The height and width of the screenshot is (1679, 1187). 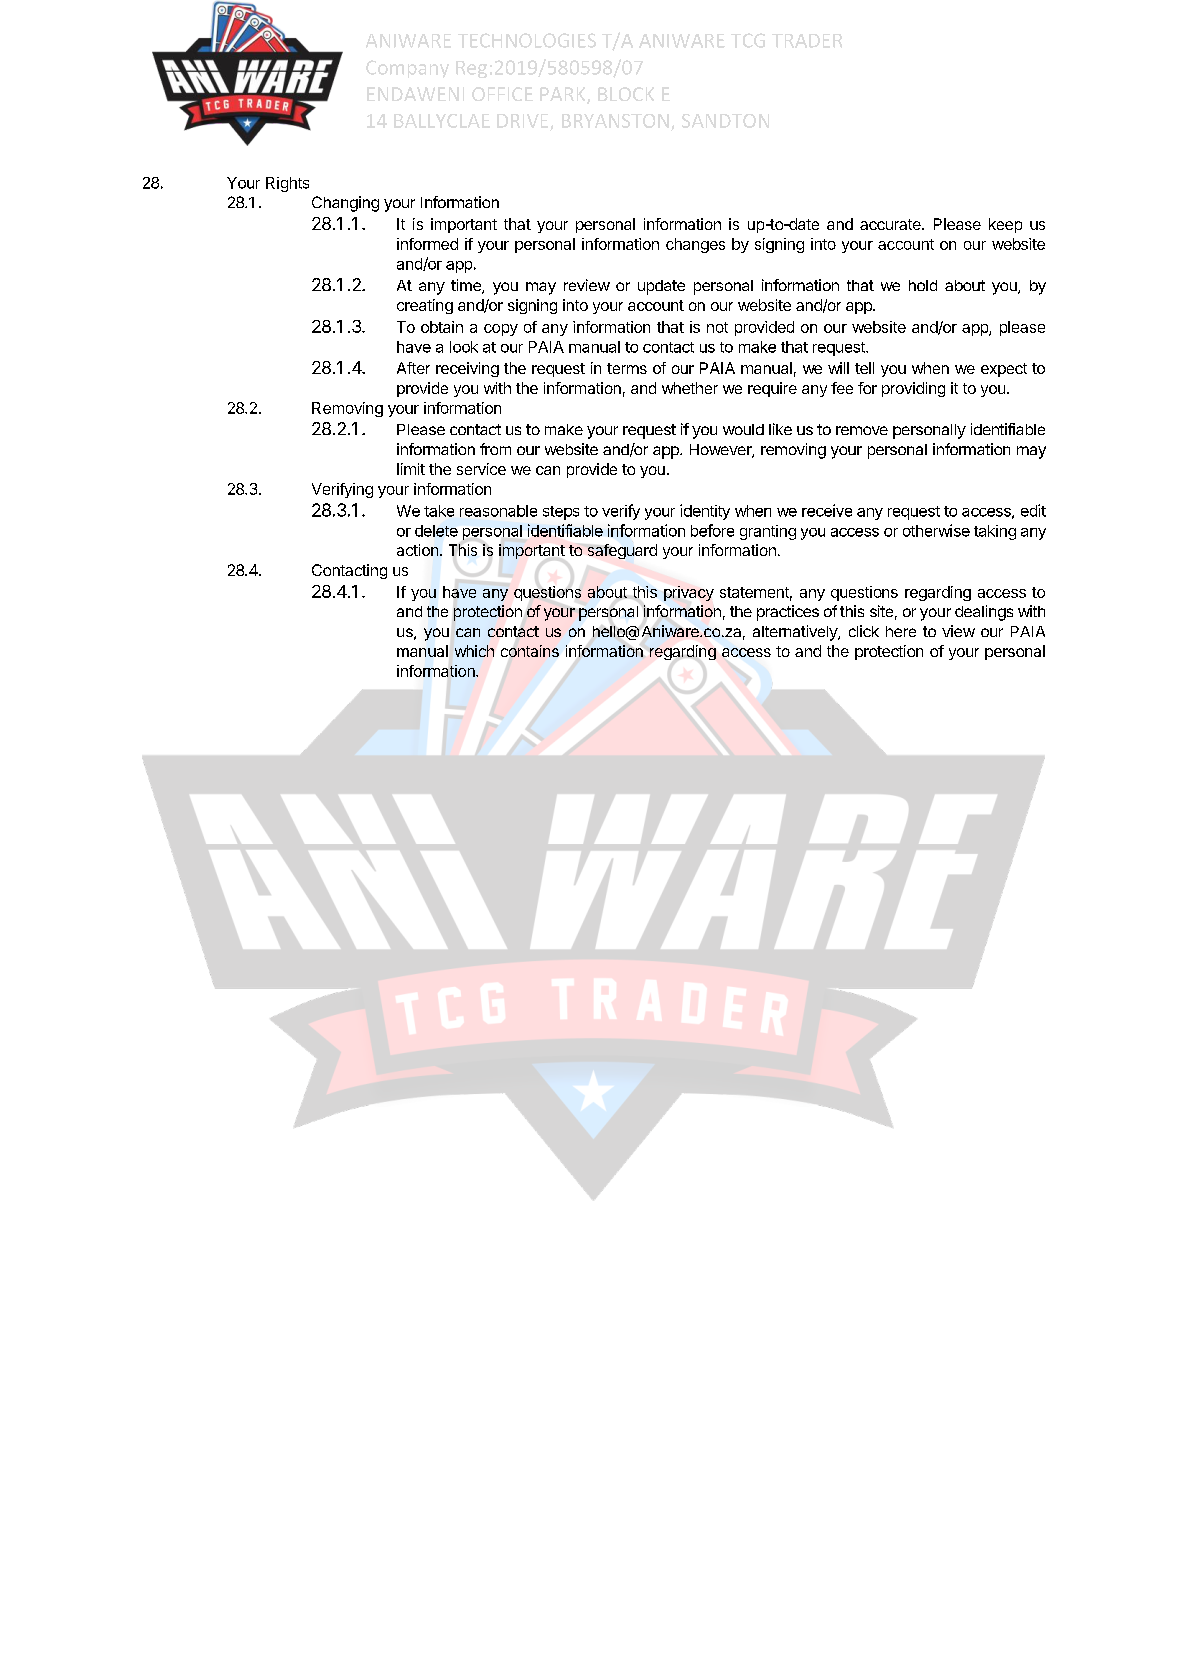 I want to click on Changing, so click(x=345, y=204).
